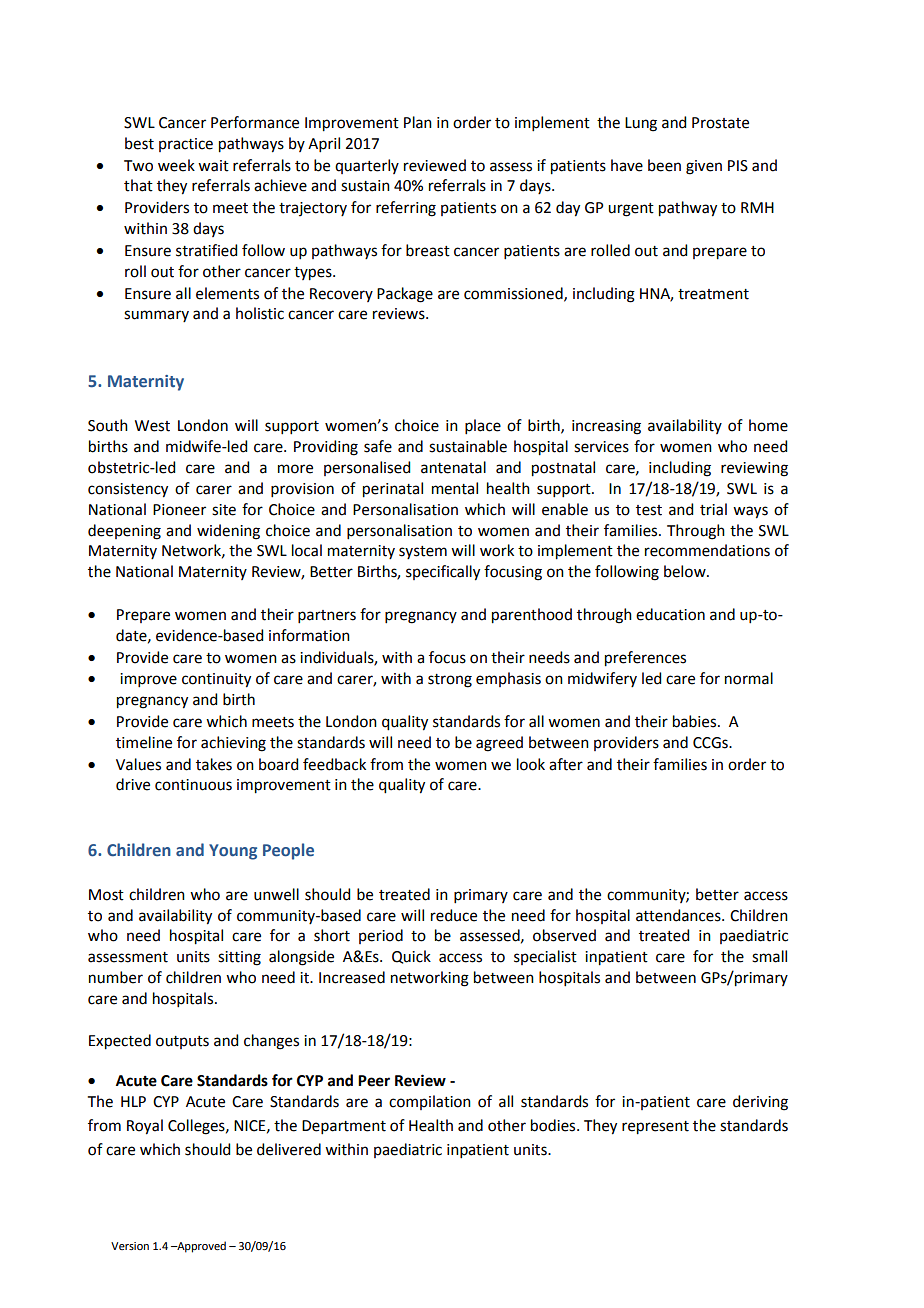 The height and width of the screenshot is (1308, 924). I want to click on Plan, so click(418, 122).
